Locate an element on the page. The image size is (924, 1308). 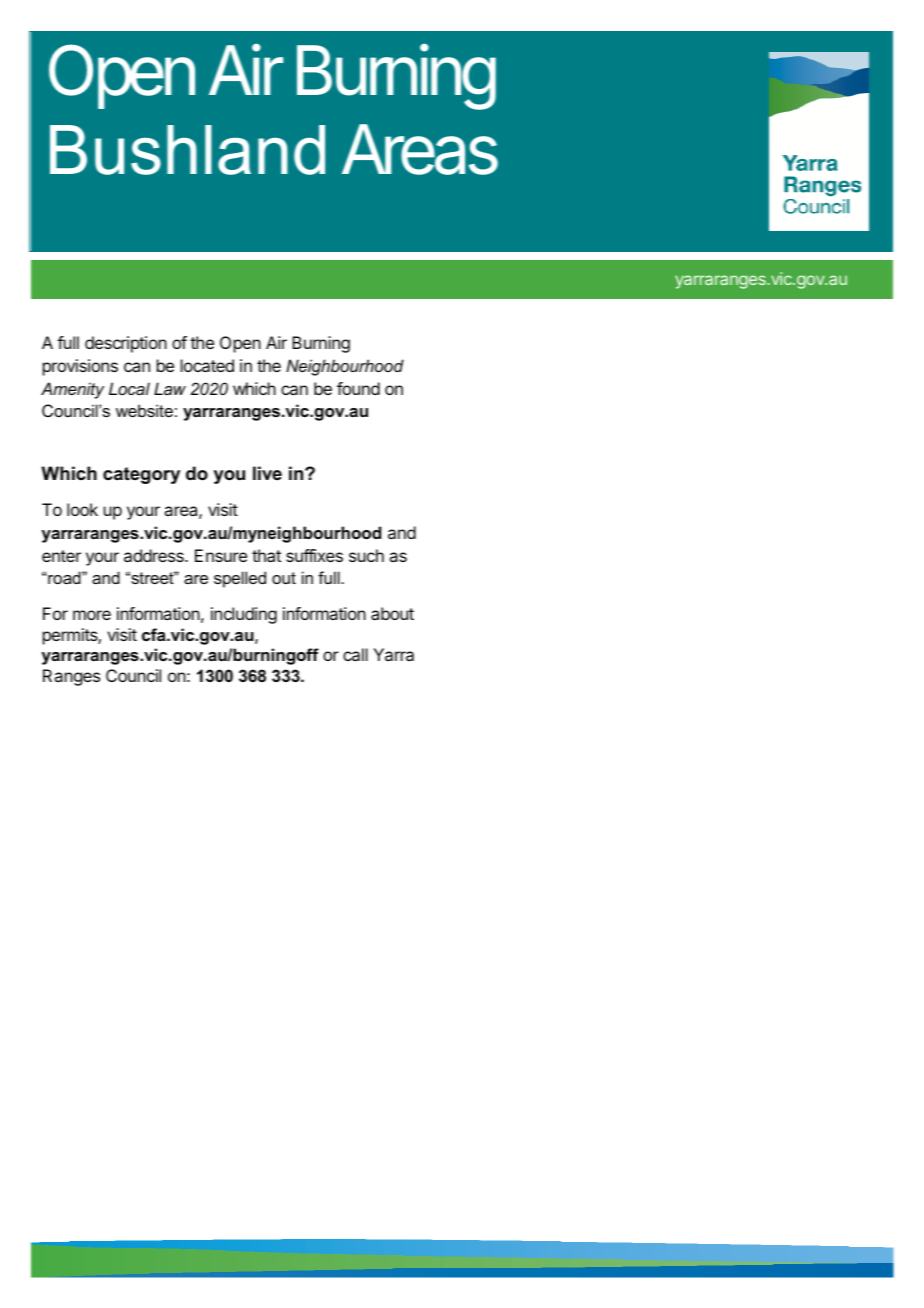
more is located at coordinates (92, 615).
